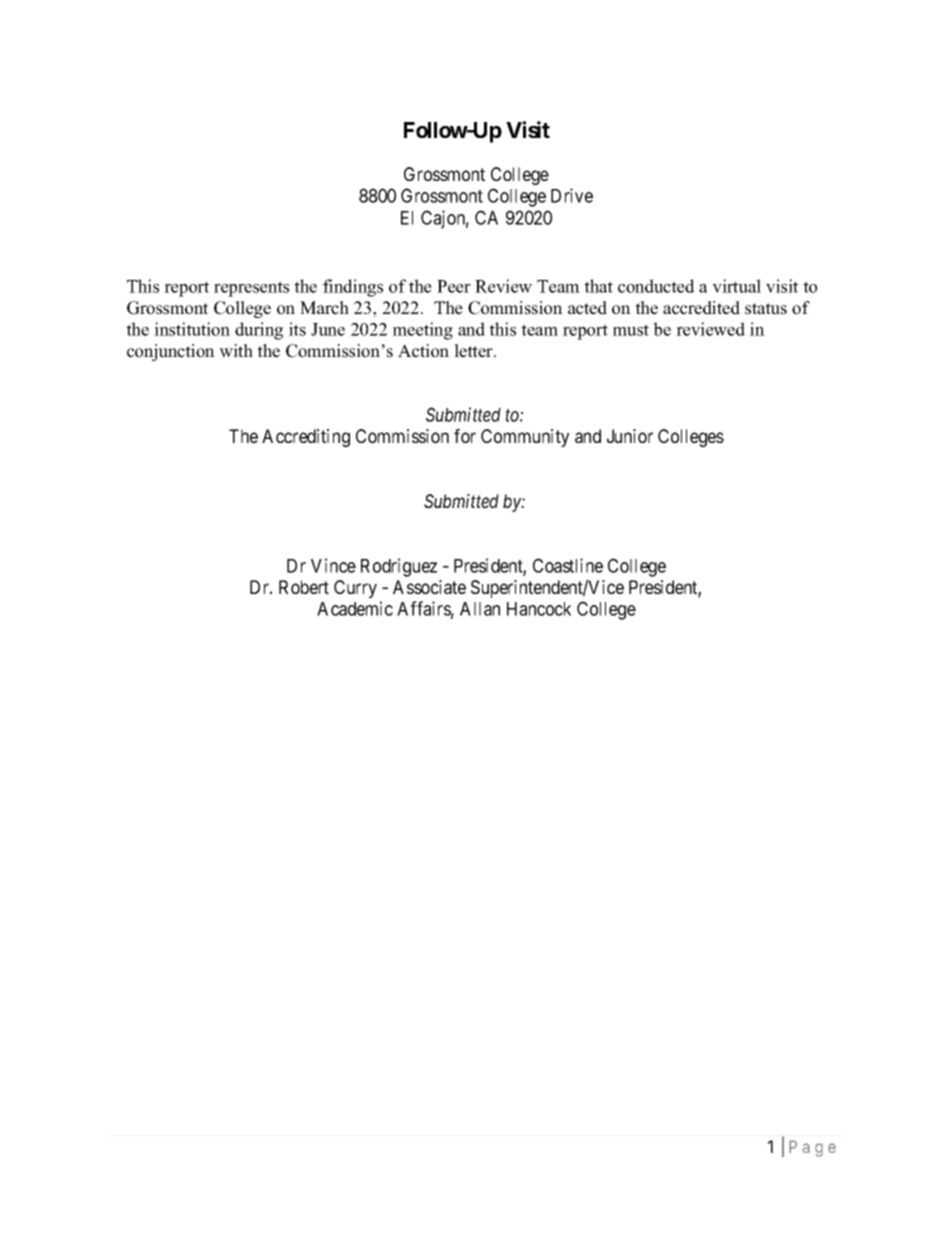  What do you see at coordinates (333, 565) in the screenshot?
I see `Vince` at bounding box center [333, 565].
